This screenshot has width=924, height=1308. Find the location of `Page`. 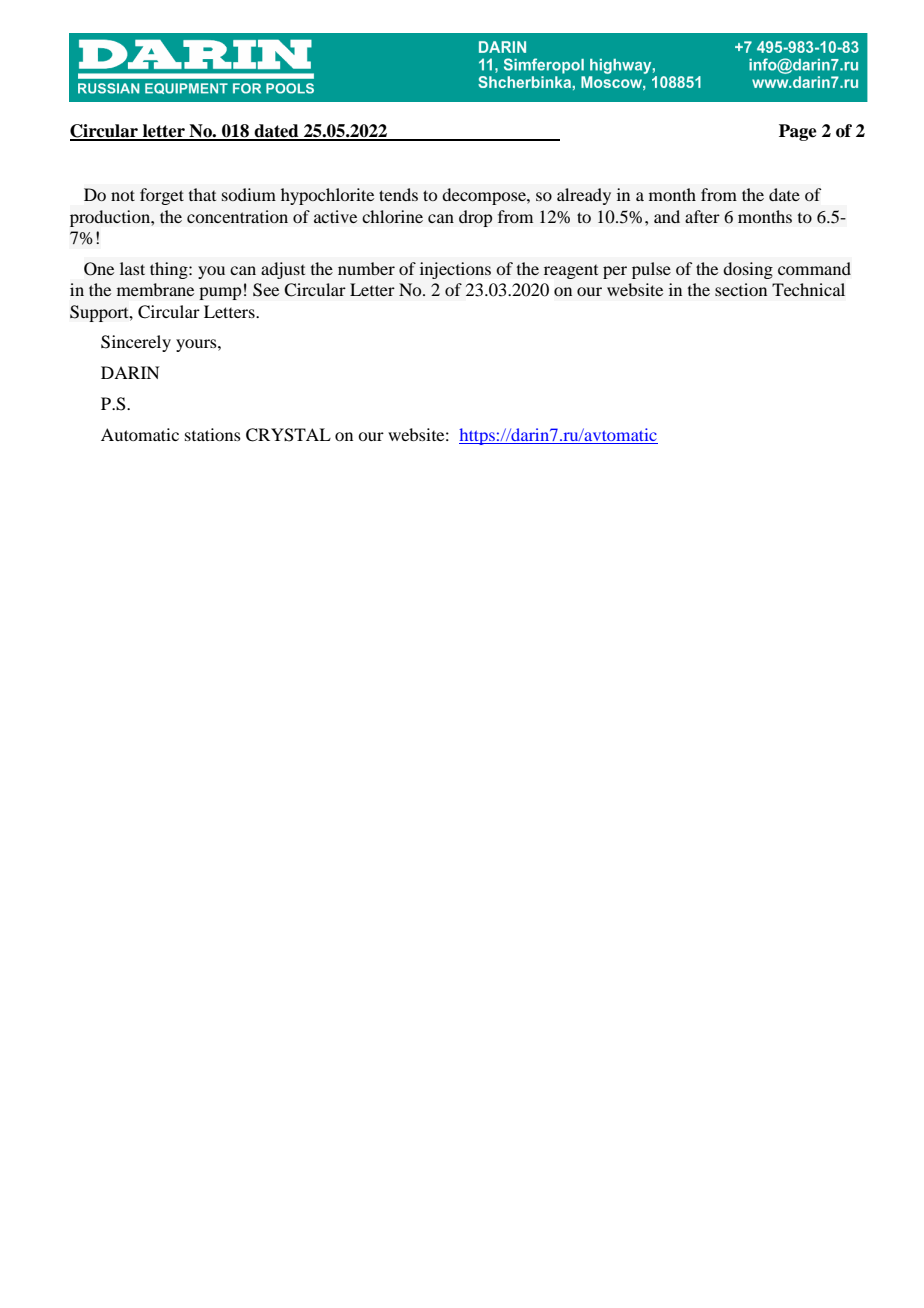

Page is located at coordinates (798, 132).
